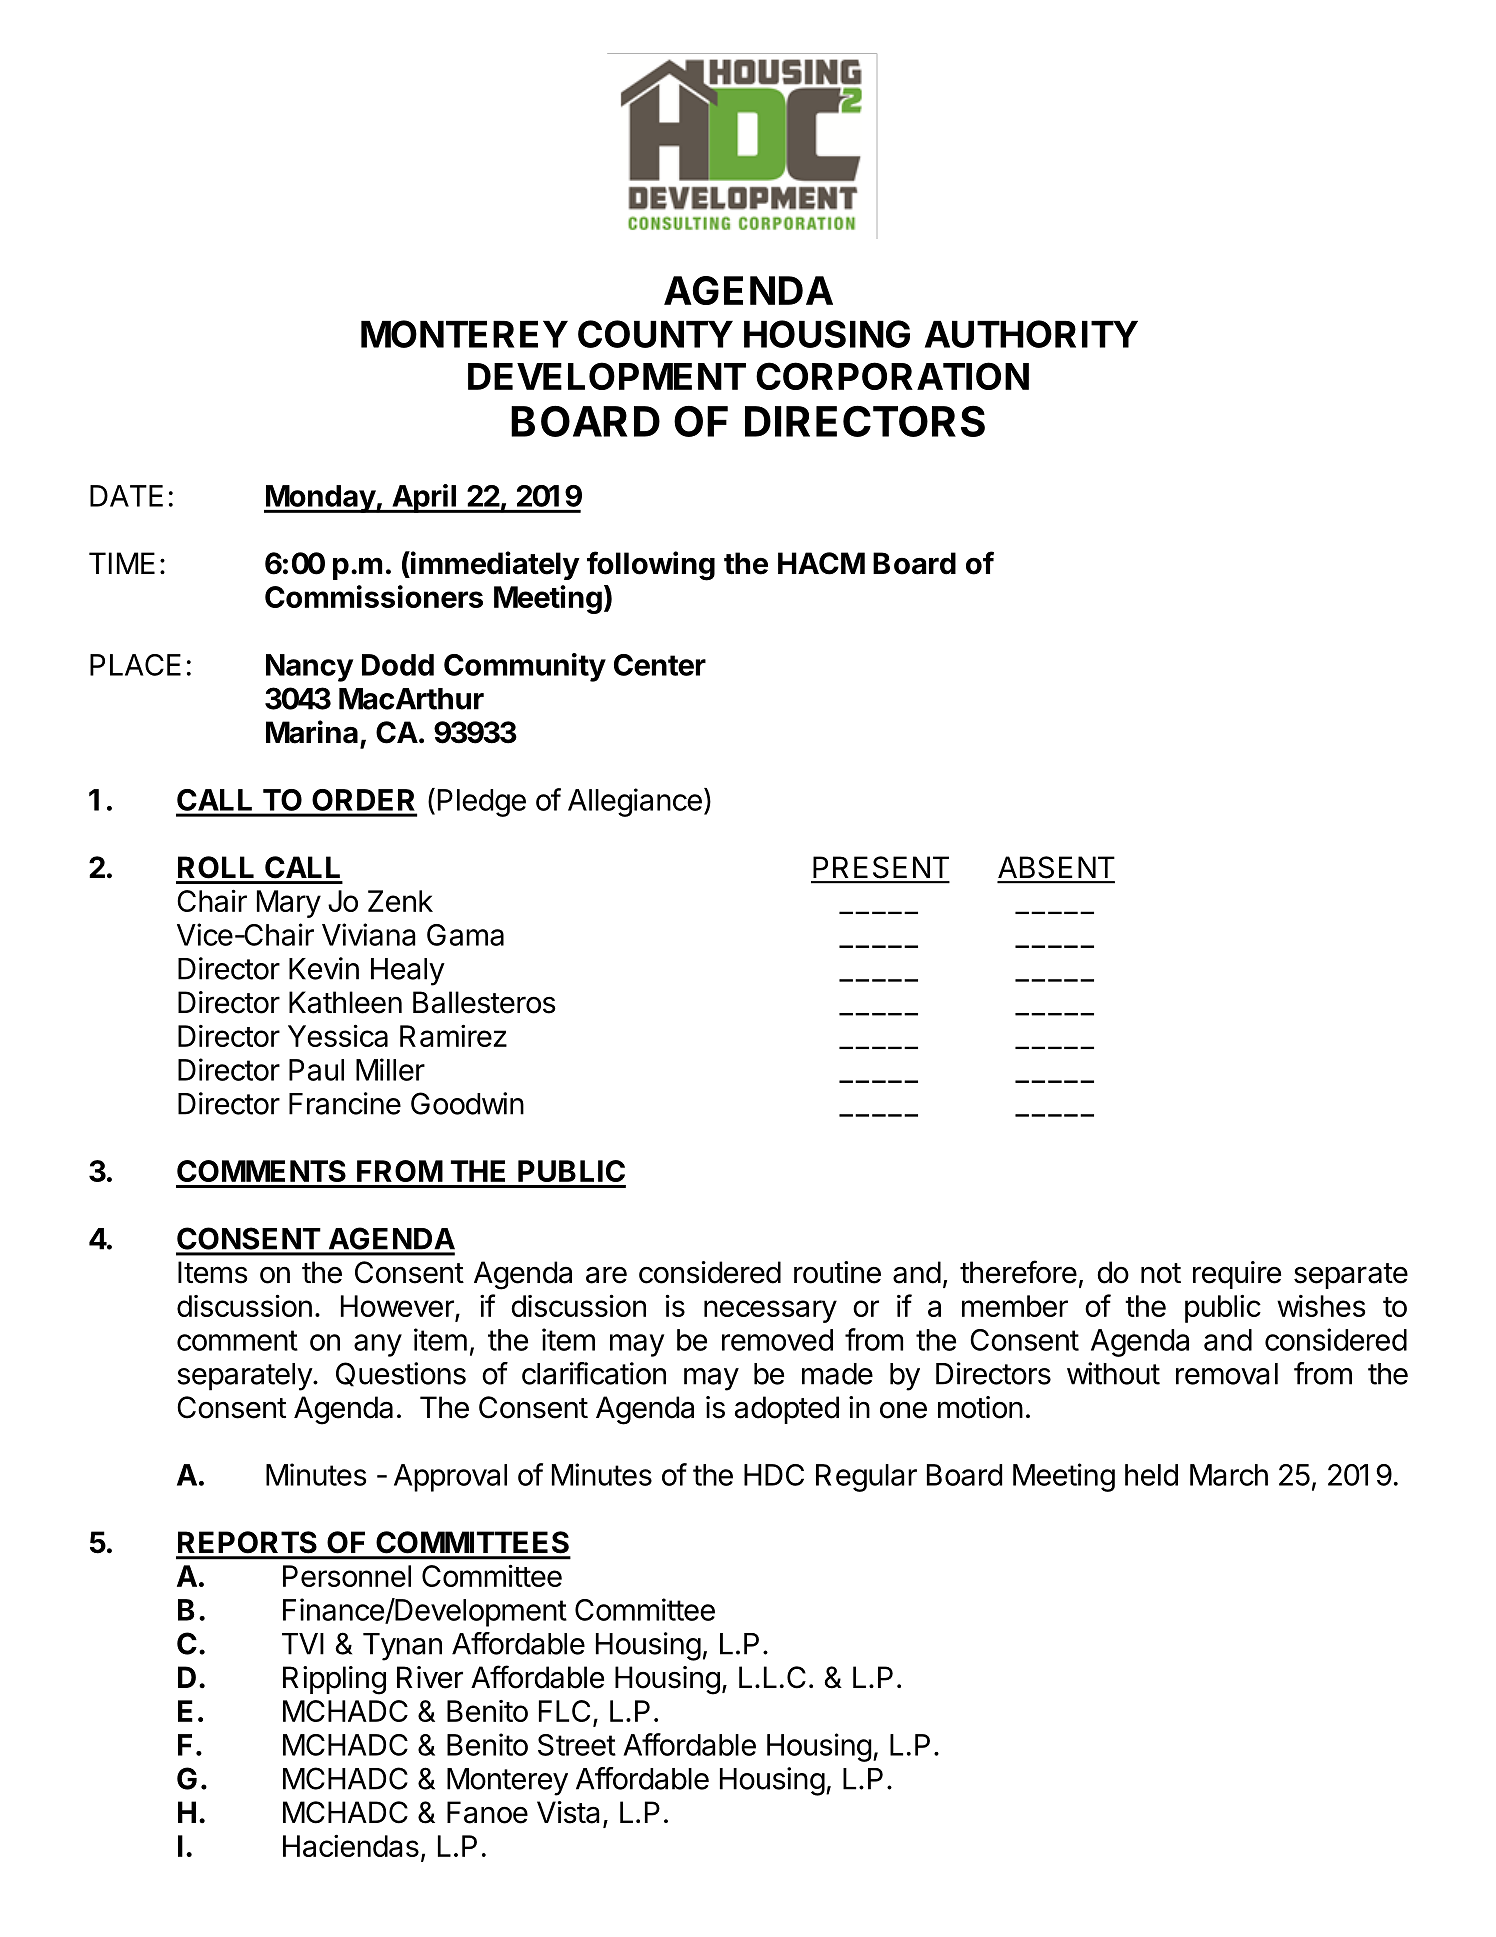 This screenshot has height=1937, width=1496. What do you see at coordinates (770, 1311) in the screenshot?
I see `necessary` at bounding box center [770, 1311].
